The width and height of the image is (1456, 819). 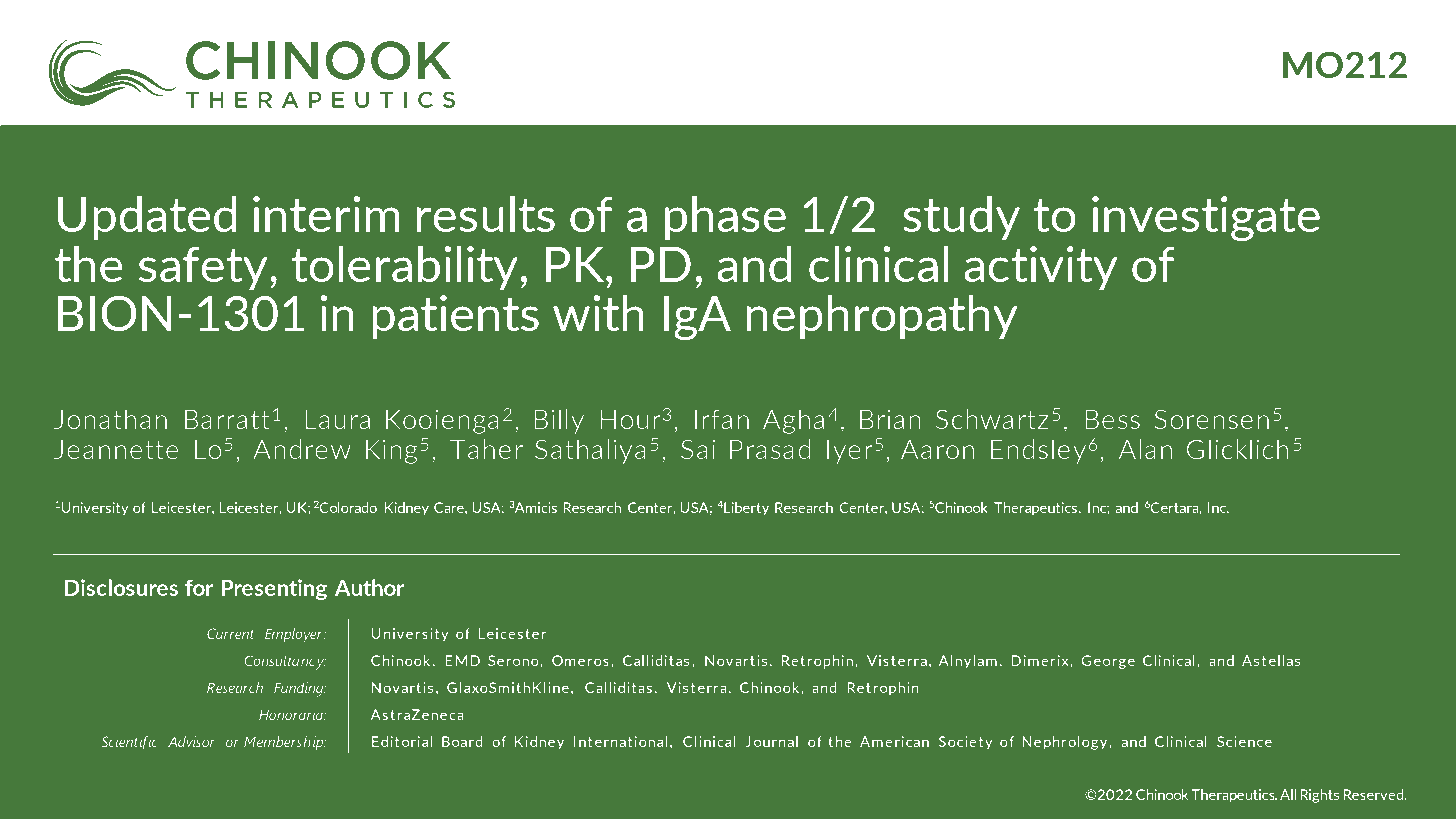 I want to click on interim, so click(x=326, y=214).
